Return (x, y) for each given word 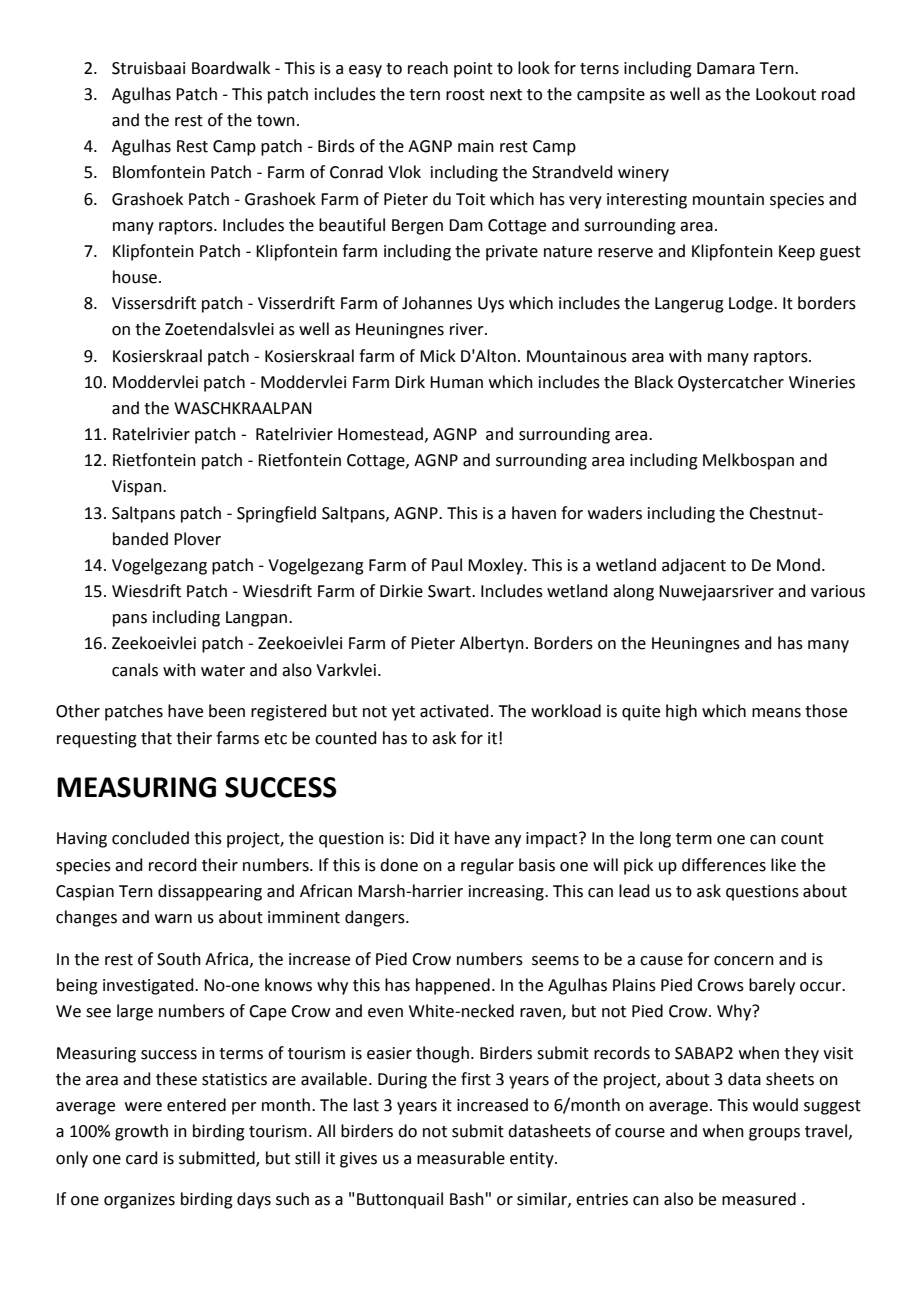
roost (465, 95)
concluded (150, 838)
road (838, 94)
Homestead (380, 434)
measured (759, 1199)
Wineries (822, 382)
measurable (461, 1158)
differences (724, 865)
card (142, 1158)
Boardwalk (231, 68)
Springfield (276, 514)
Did (422, 838)
